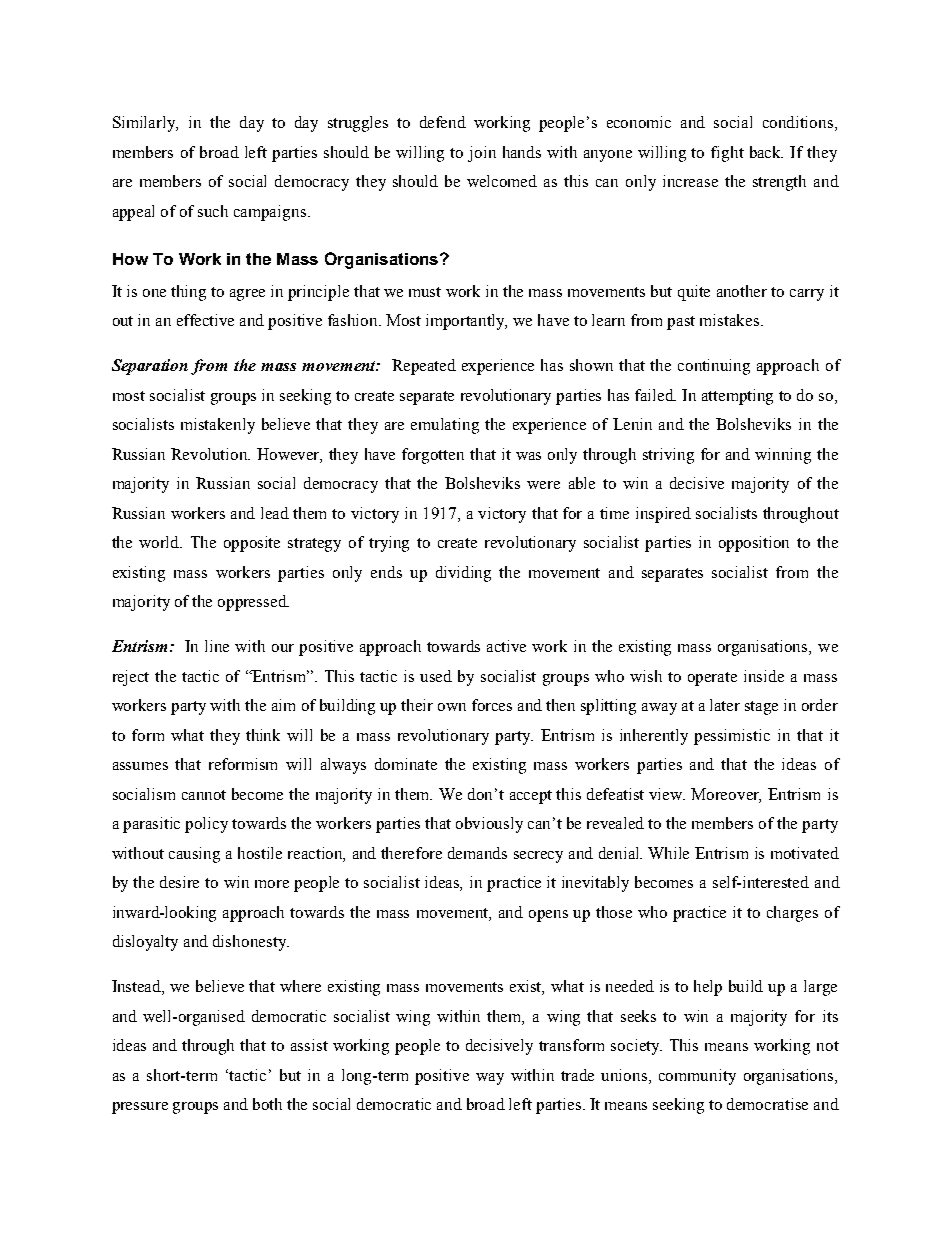  What do you see at coordinates (477, 853) in the document?
I see `demands` at bounding box center [477, 853].
